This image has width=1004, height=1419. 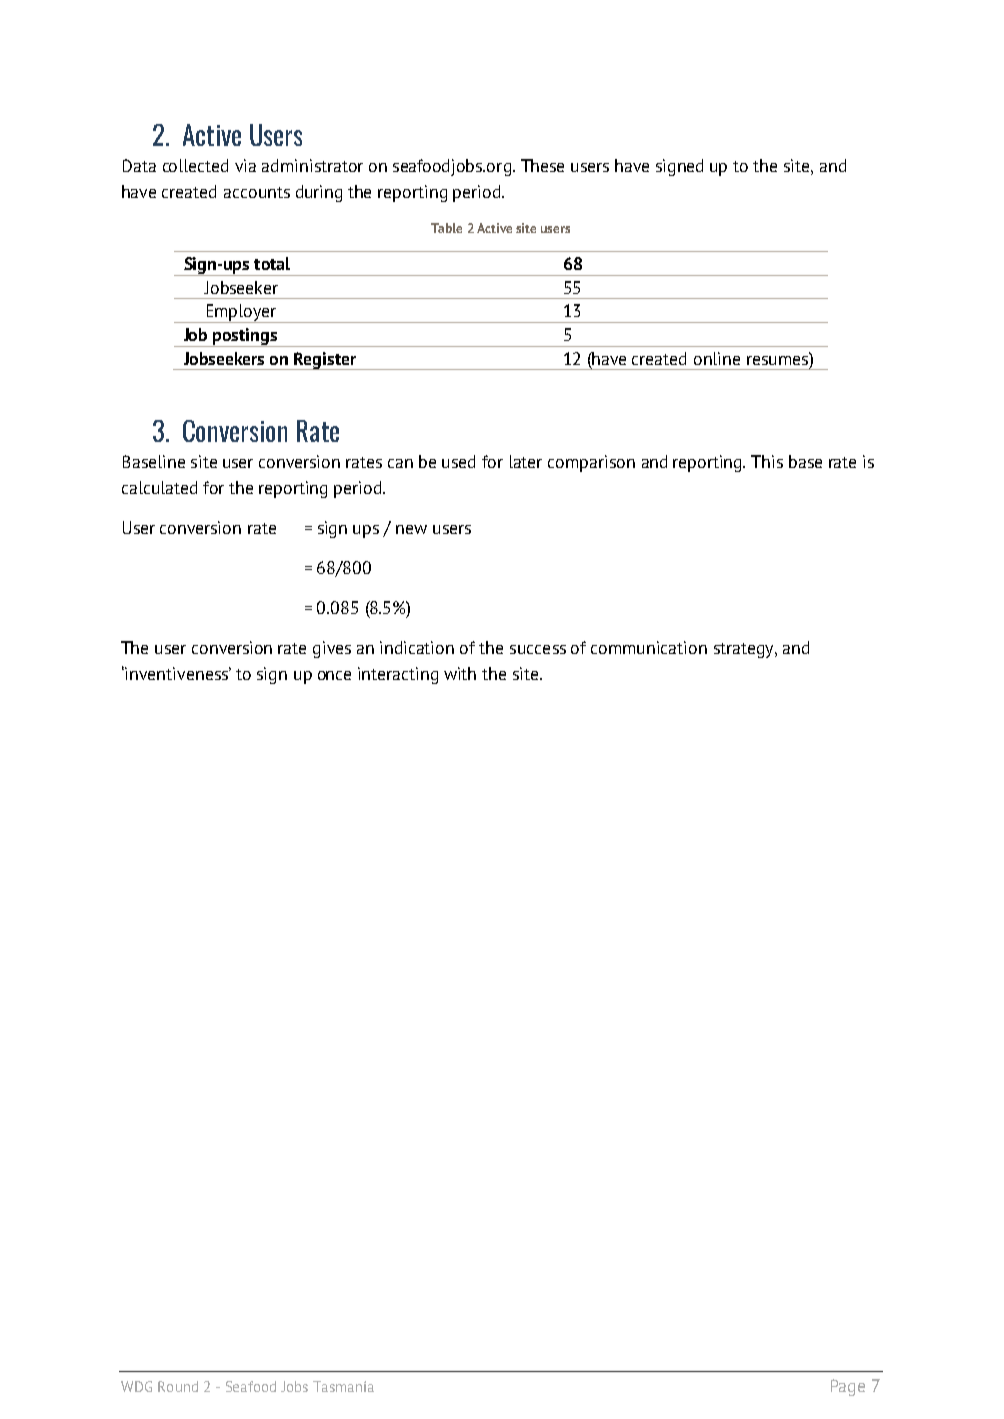 I want to click on with, so click(x=460, y=673).
